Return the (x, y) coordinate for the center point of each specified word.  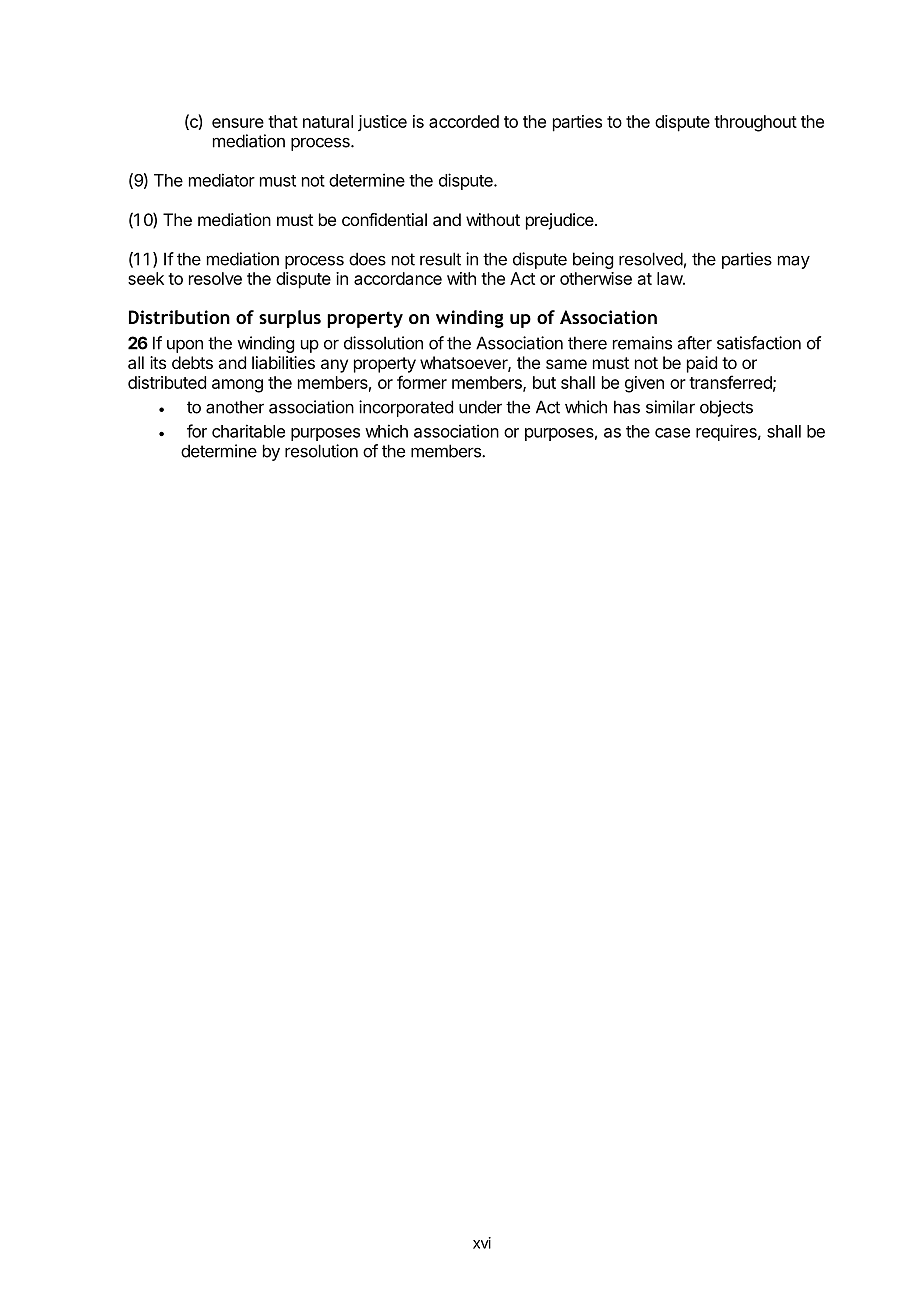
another (235, 407)
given (644, 384)
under (480, 407)
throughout (755, 123)
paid (702, 364)
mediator (222, 180)
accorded (464, 121)
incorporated (406, 408)
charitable (248, 431)
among (237, 386)
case (672, 433)
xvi (482, 1243)
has (627, 407)
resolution (321, 451)
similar (670, 407)
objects (726, 408)
